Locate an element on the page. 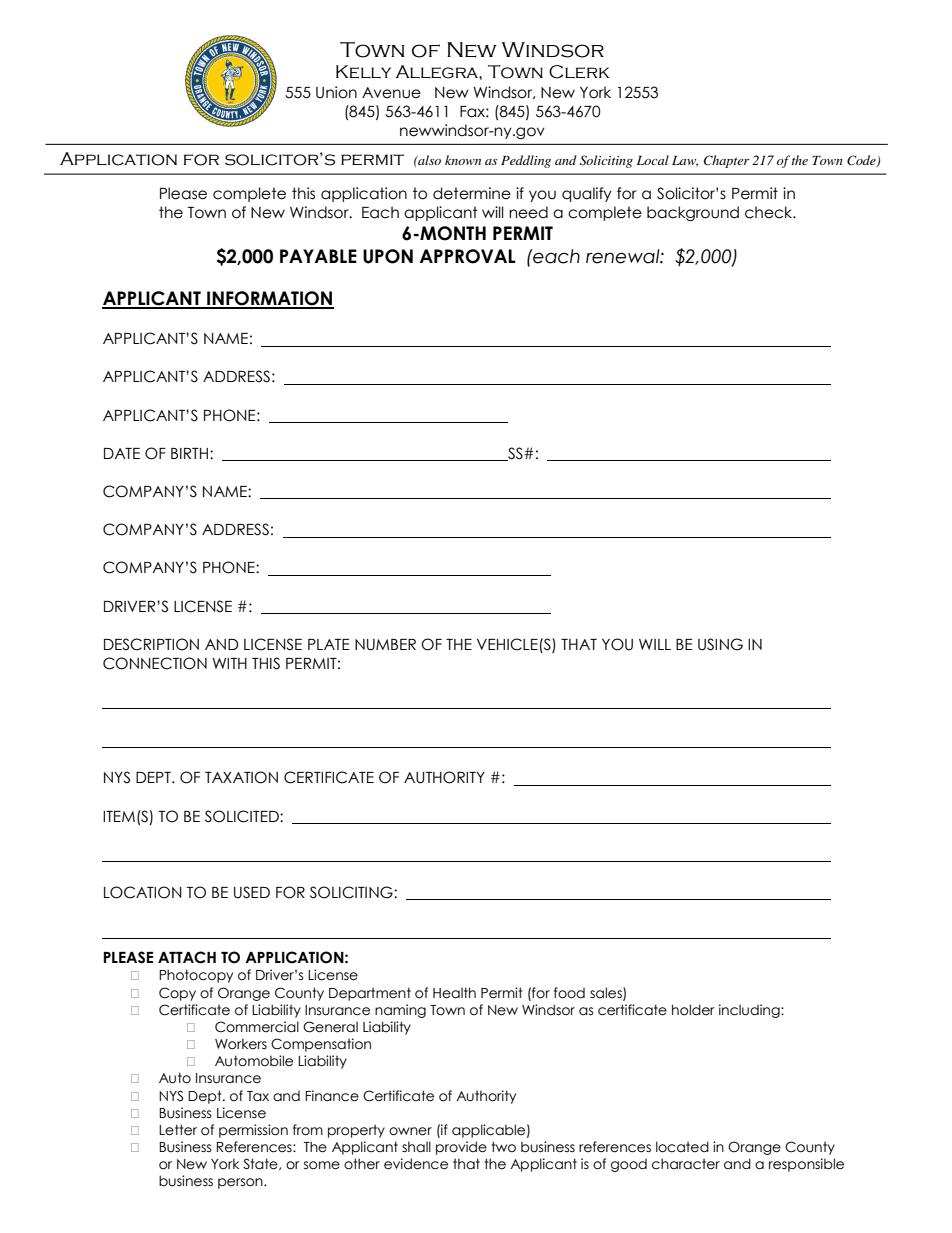 This page has height=1233, width=952. Health is located at coordinates (454, 993).
